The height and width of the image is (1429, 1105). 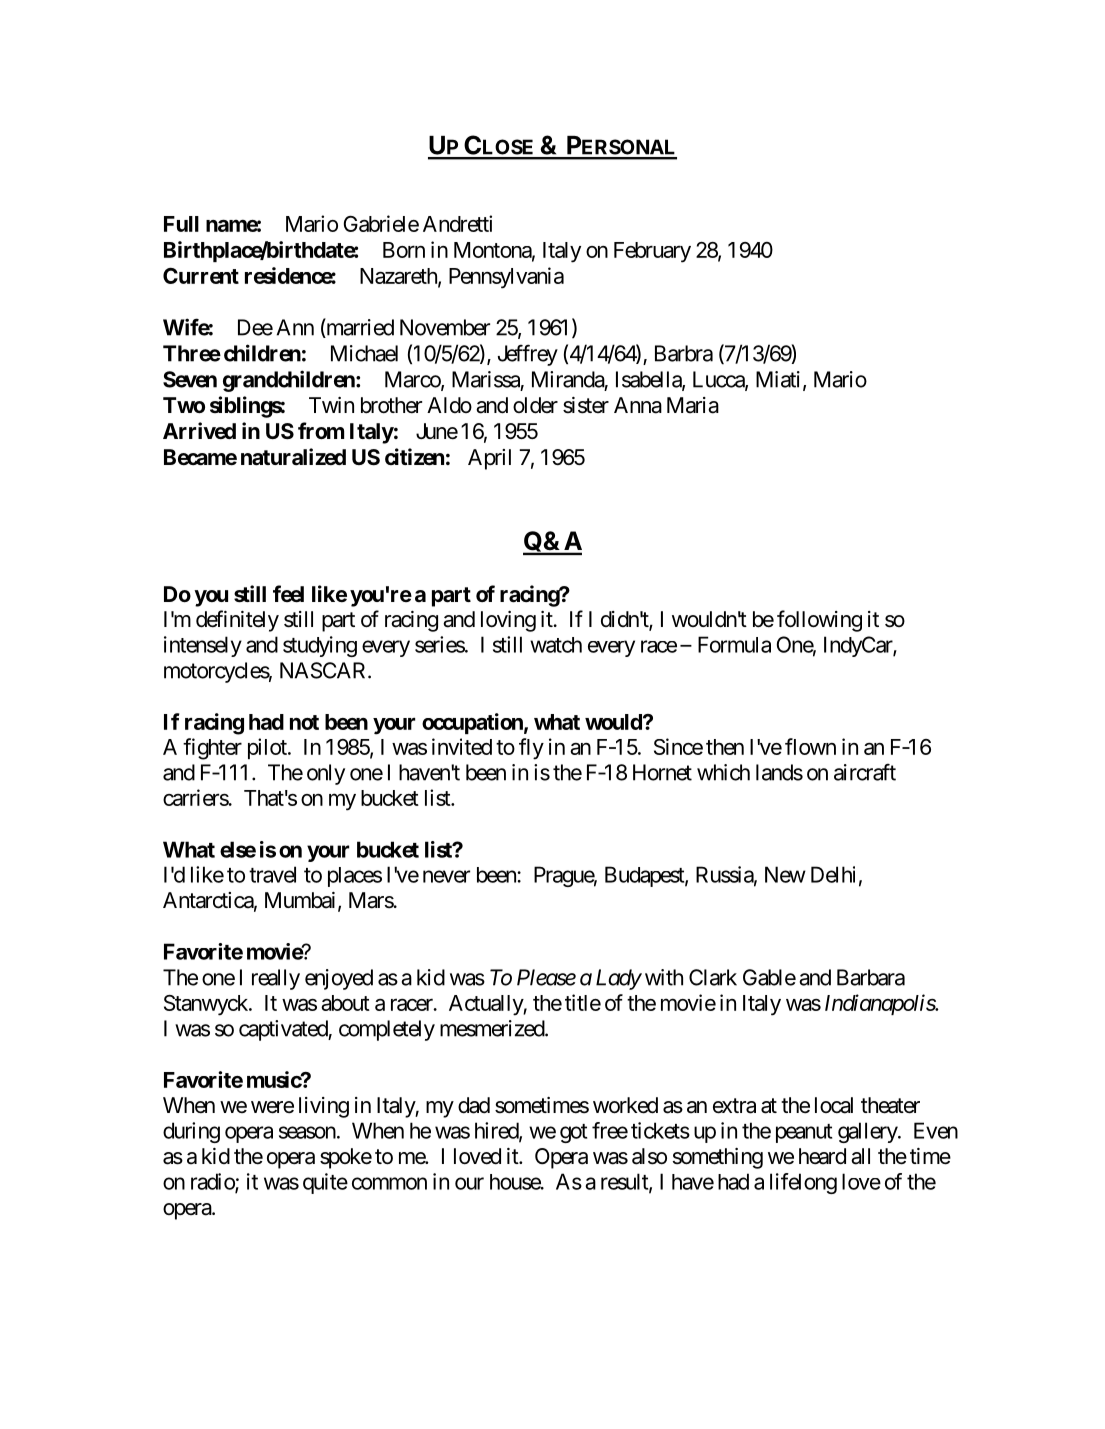 I want to click on April, so click(x=489, y=459).
